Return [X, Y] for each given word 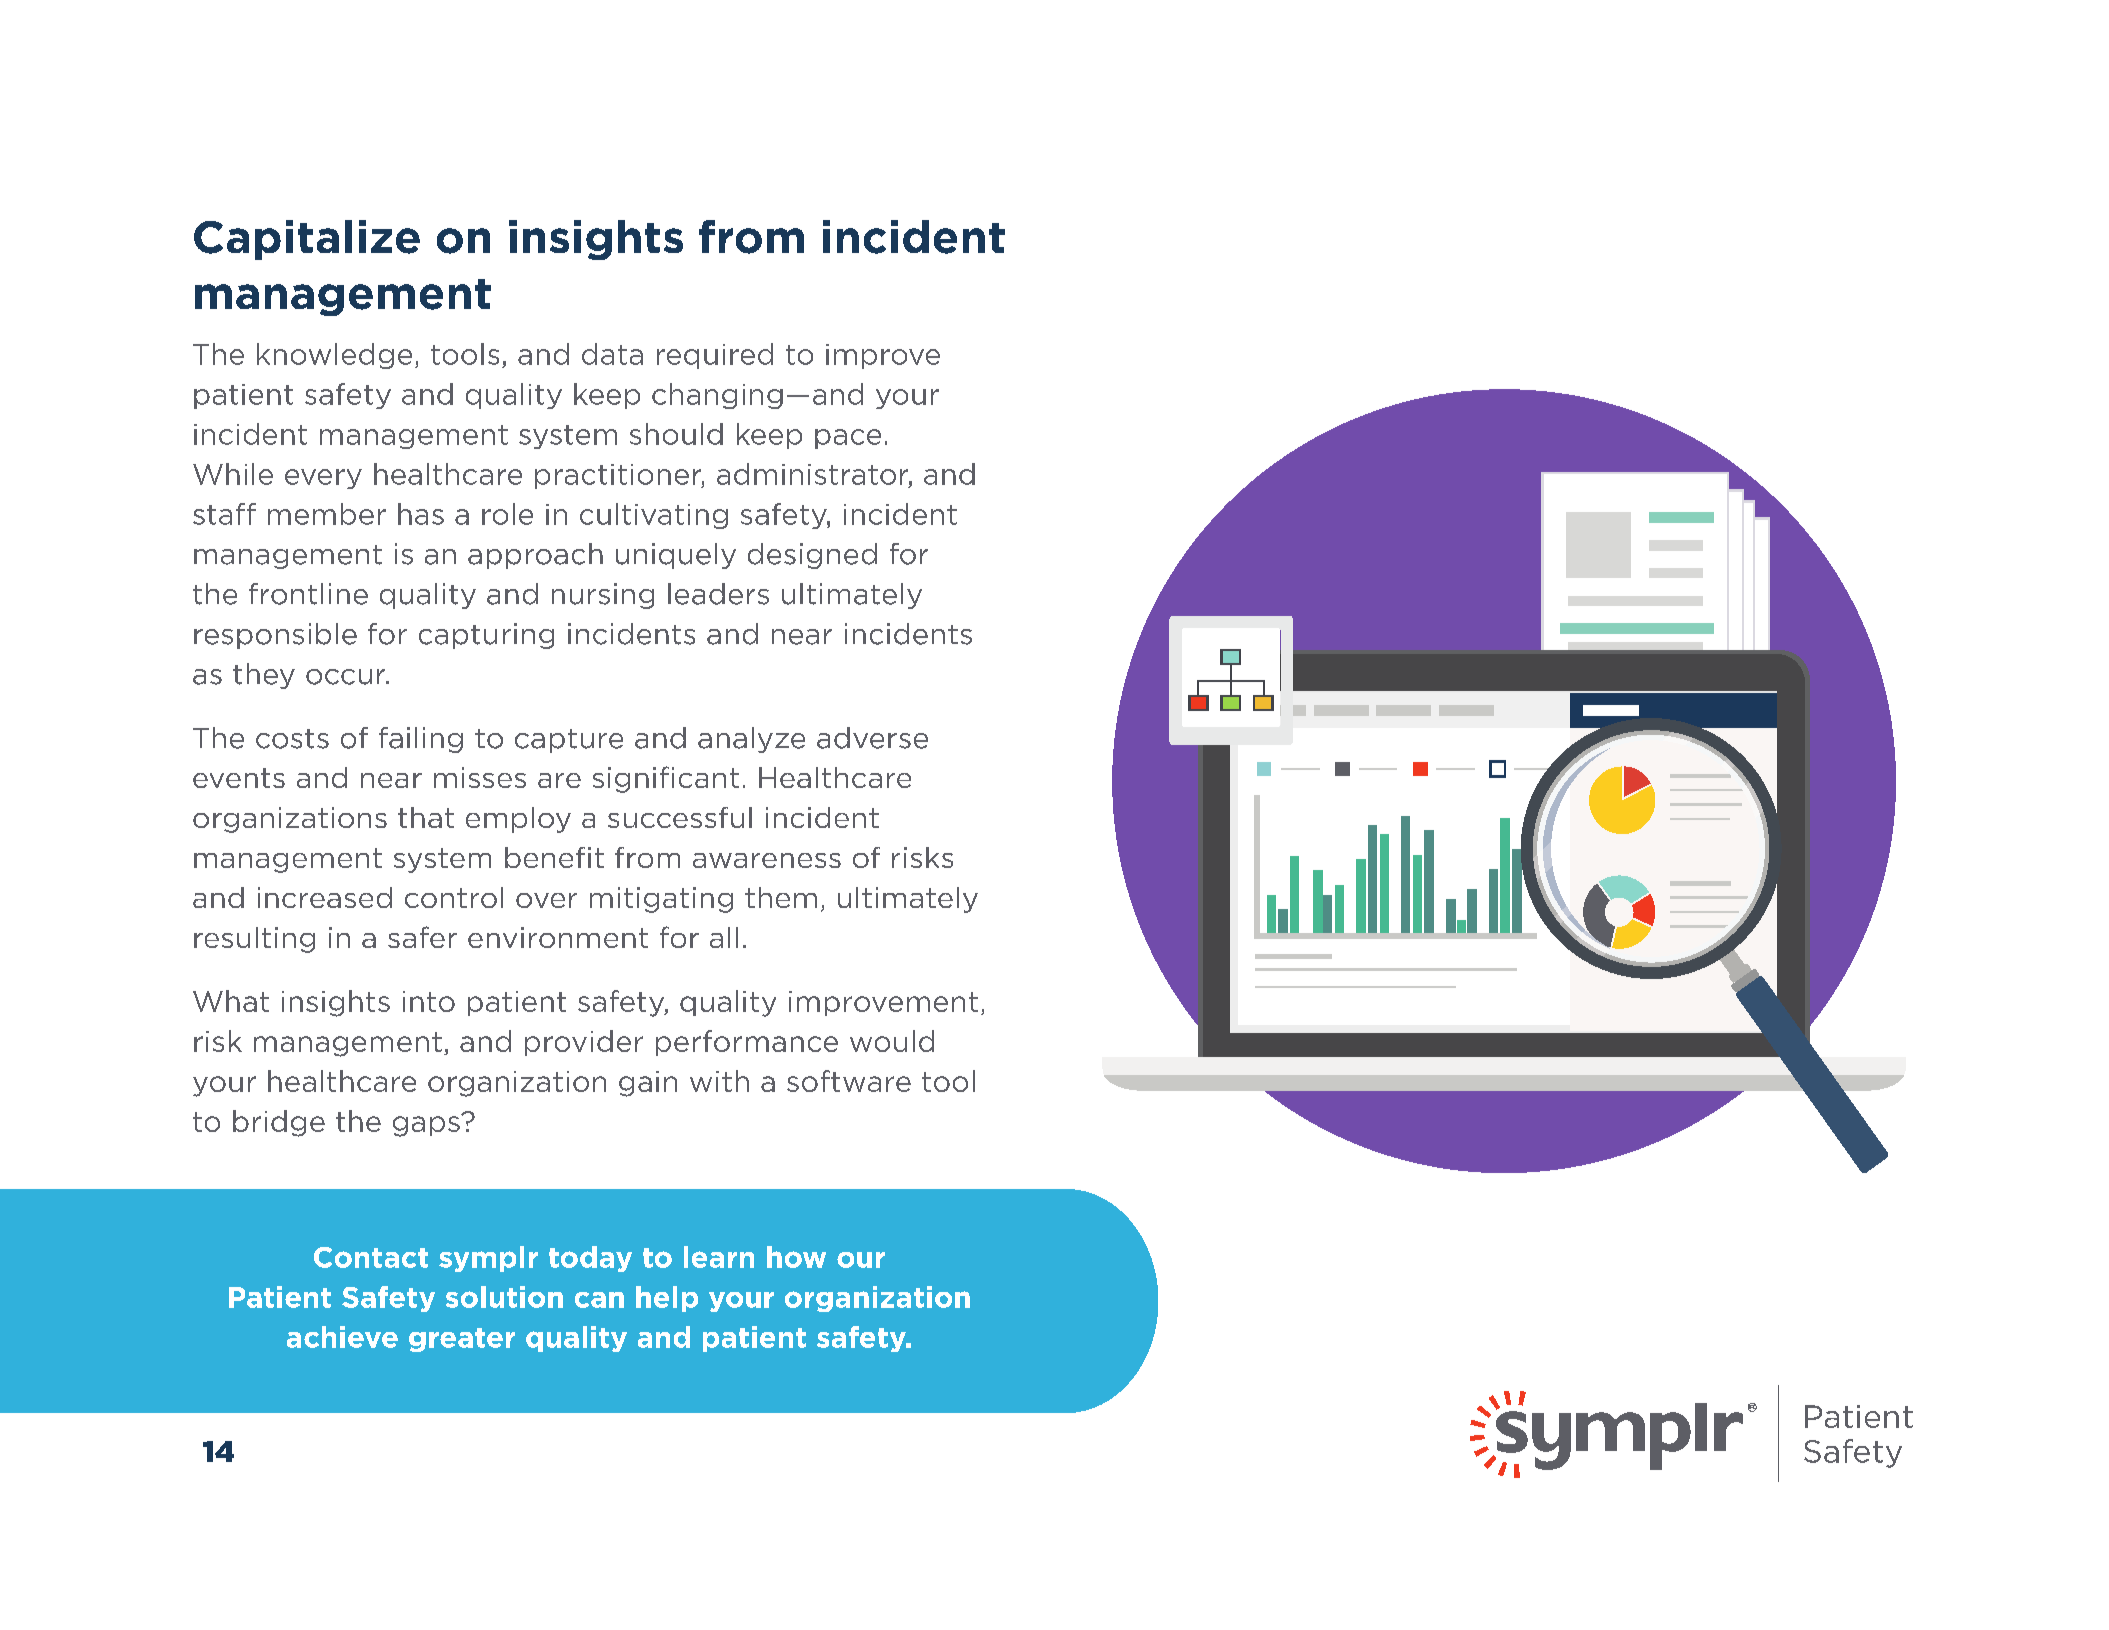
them [781, 897]
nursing [603, 596]
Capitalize [307, 240]
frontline [308, 594]
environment [558, 937]
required [715, 356]
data [612, 354]
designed [812, 556]
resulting [254, 940]
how [796, 1257]
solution [504, 1297]
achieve [342, 1337]
